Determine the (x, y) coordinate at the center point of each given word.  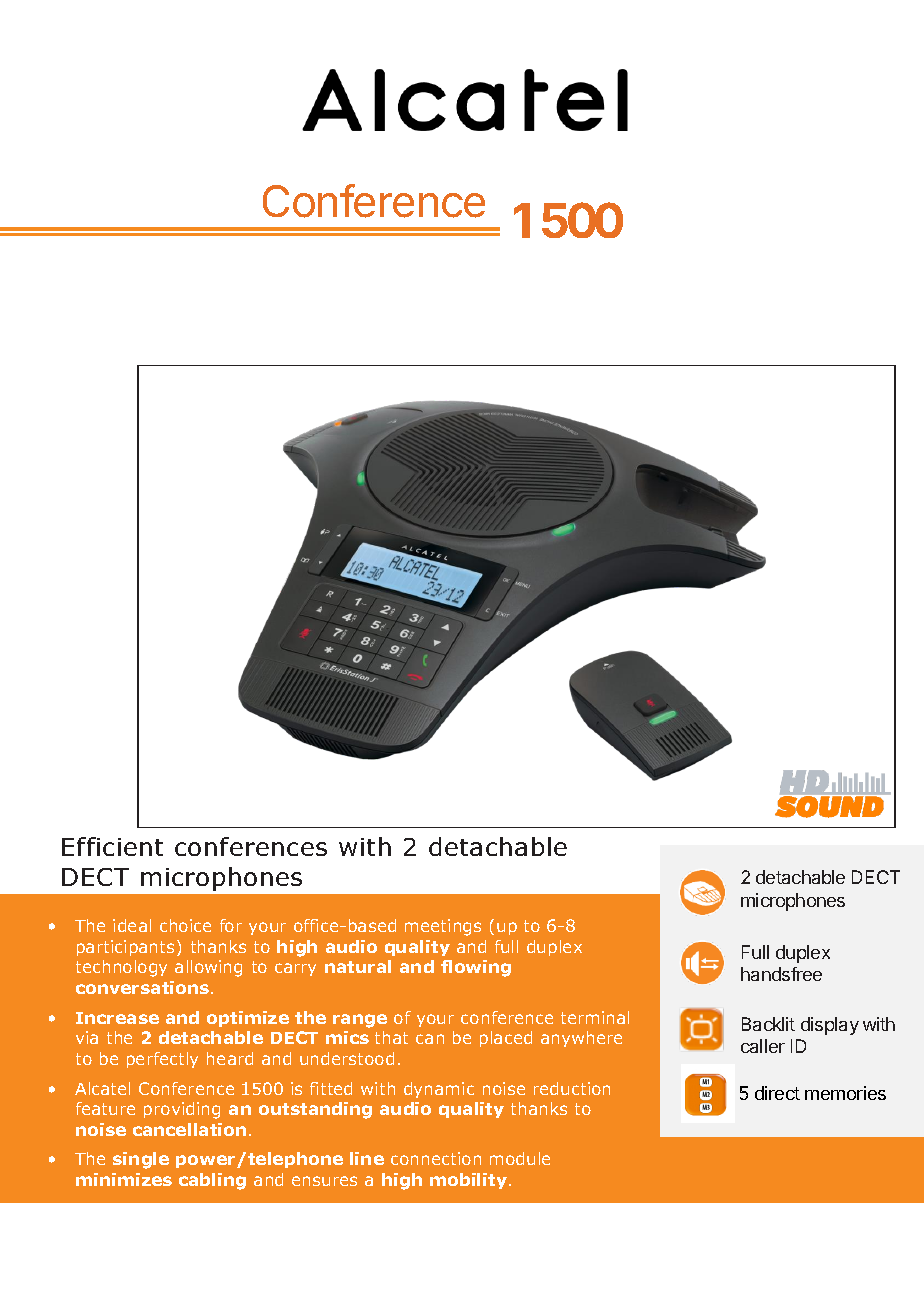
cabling (212, 1181)
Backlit (768, 1024)
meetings (443, 927)
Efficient (112, 846)
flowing (476, 968)
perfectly (162, 1060)
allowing (208, 968)
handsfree (781, 974)
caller (763, 1046)
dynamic (439, 1090)
